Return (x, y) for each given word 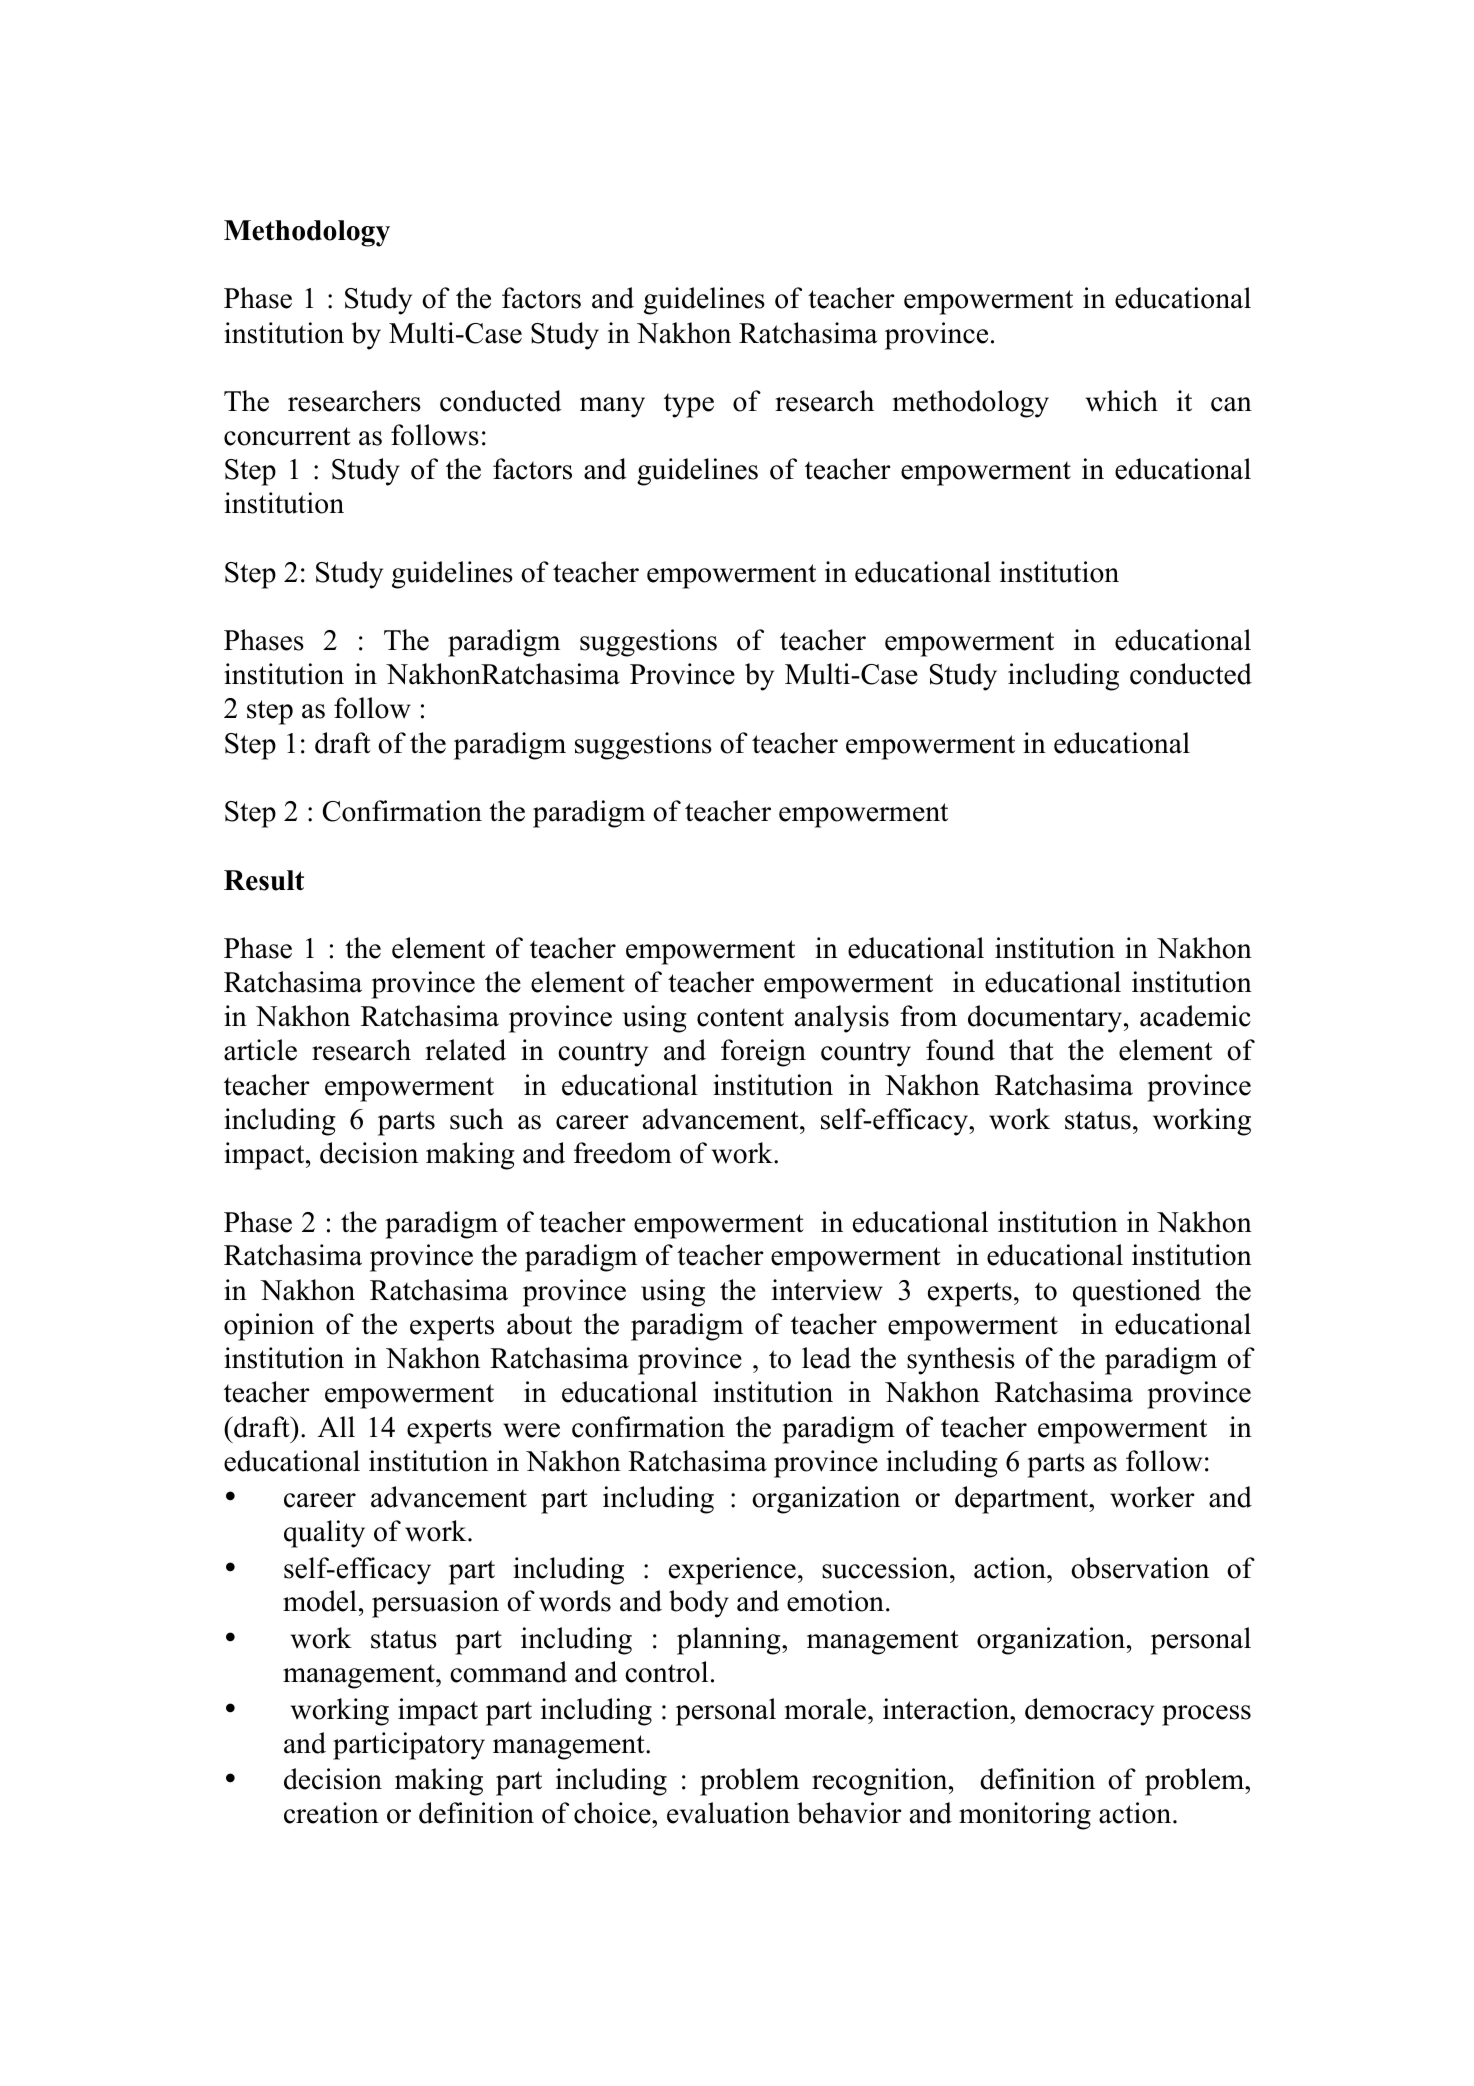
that (1031, 1050)
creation (331, 1813)
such (477, 1119)
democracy (1089, 1712)
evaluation (728, 1813)
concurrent (287, 436)
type (689, 405)
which (1122, 401)
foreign (763, 1053)
